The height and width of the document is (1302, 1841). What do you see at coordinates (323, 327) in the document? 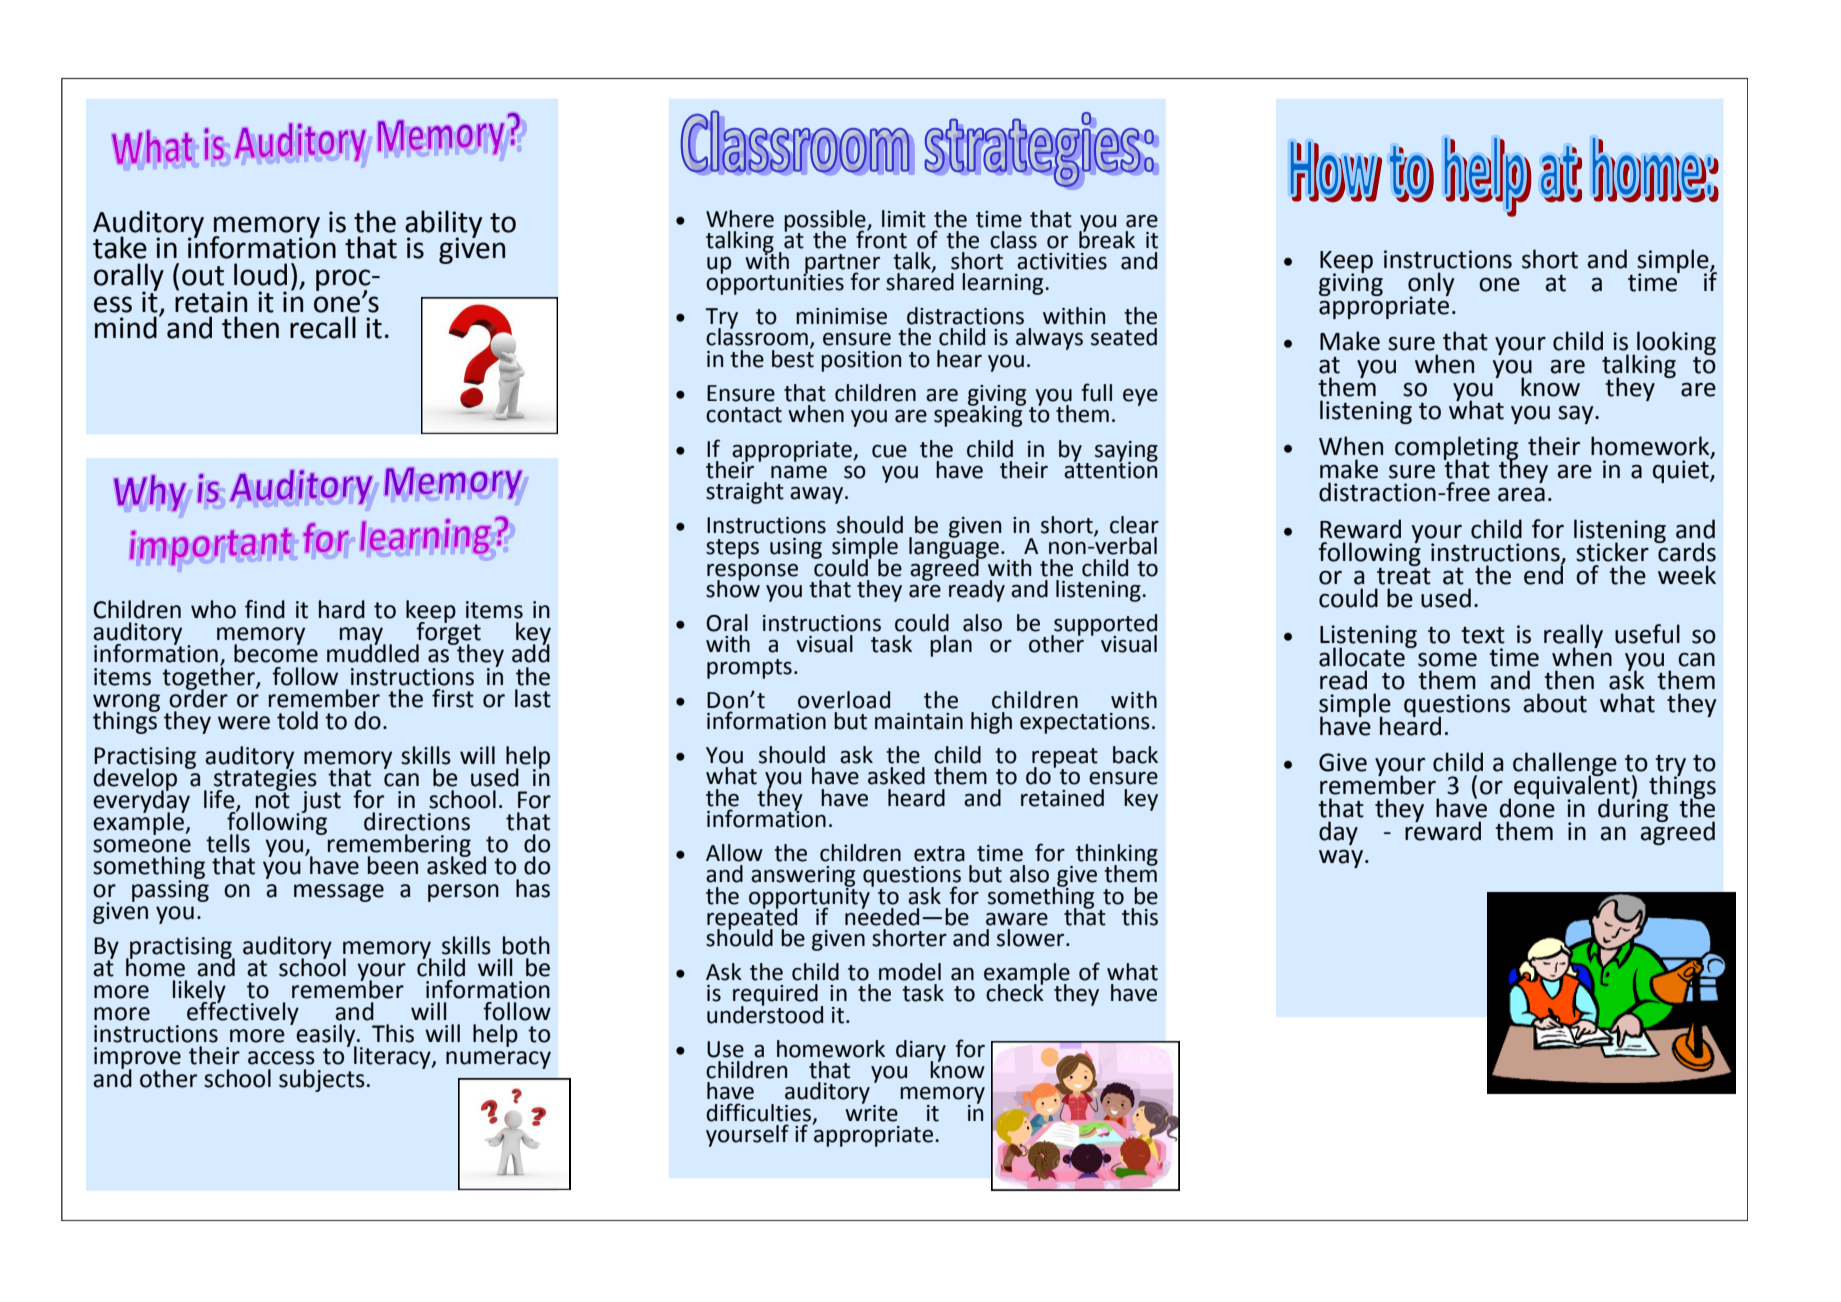
I see `recall` at bounding box center [323, 327].
